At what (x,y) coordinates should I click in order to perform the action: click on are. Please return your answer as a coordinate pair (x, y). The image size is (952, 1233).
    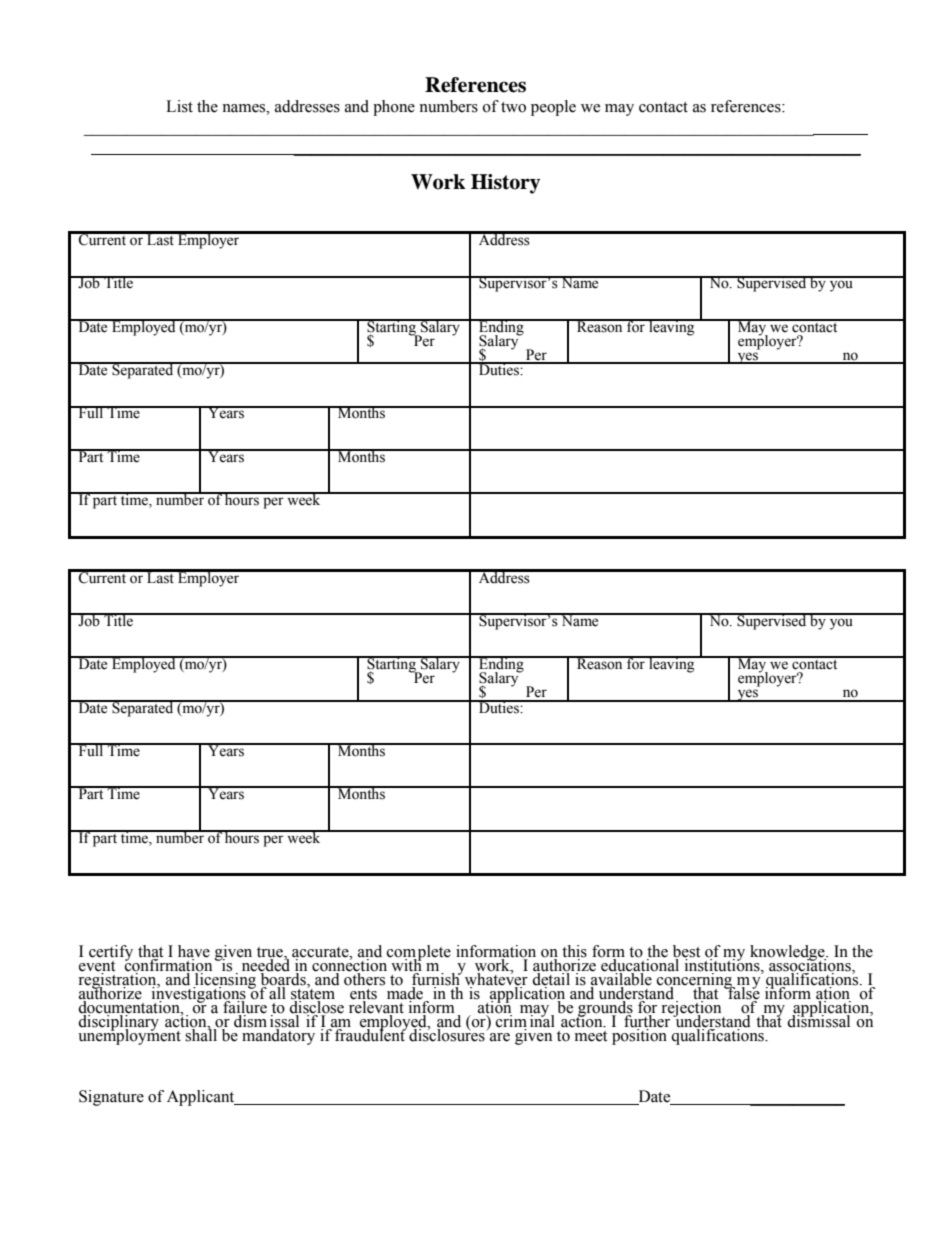
    Looking at the image, I should click on (500, 1037).
